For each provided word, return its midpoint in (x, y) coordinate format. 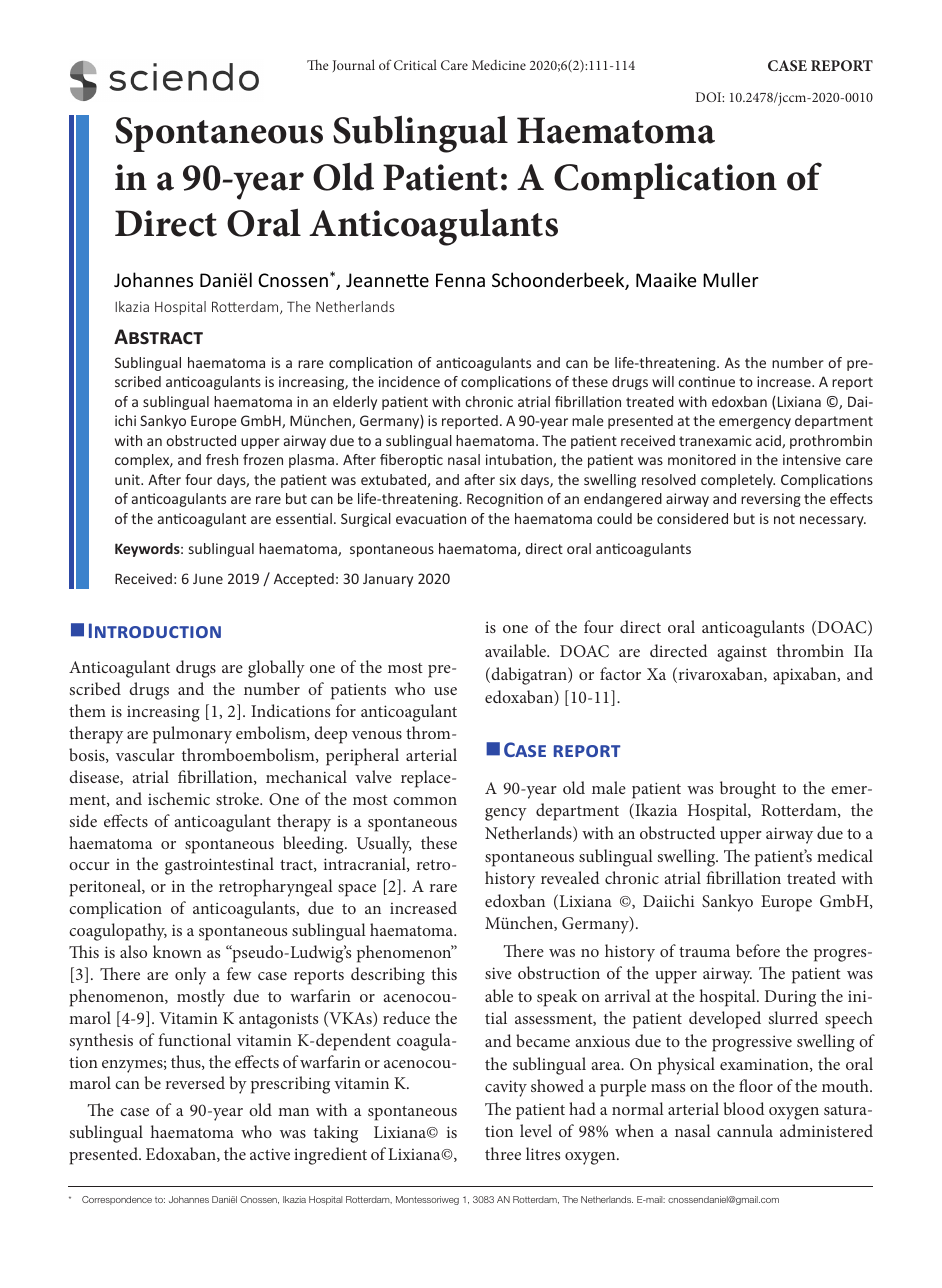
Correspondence (117, 1200)
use (445, 691)
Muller (730, 279)
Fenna (460, 280)
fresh (222, 459)
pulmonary (192, 735)
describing (388, 976)
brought (748, 790)
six (508, 479)
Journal (354, 65)
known (177, 951)
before (758, 950)
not (784, 519)
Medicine (499, 65)
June (208, 579)
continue (706, 381)
